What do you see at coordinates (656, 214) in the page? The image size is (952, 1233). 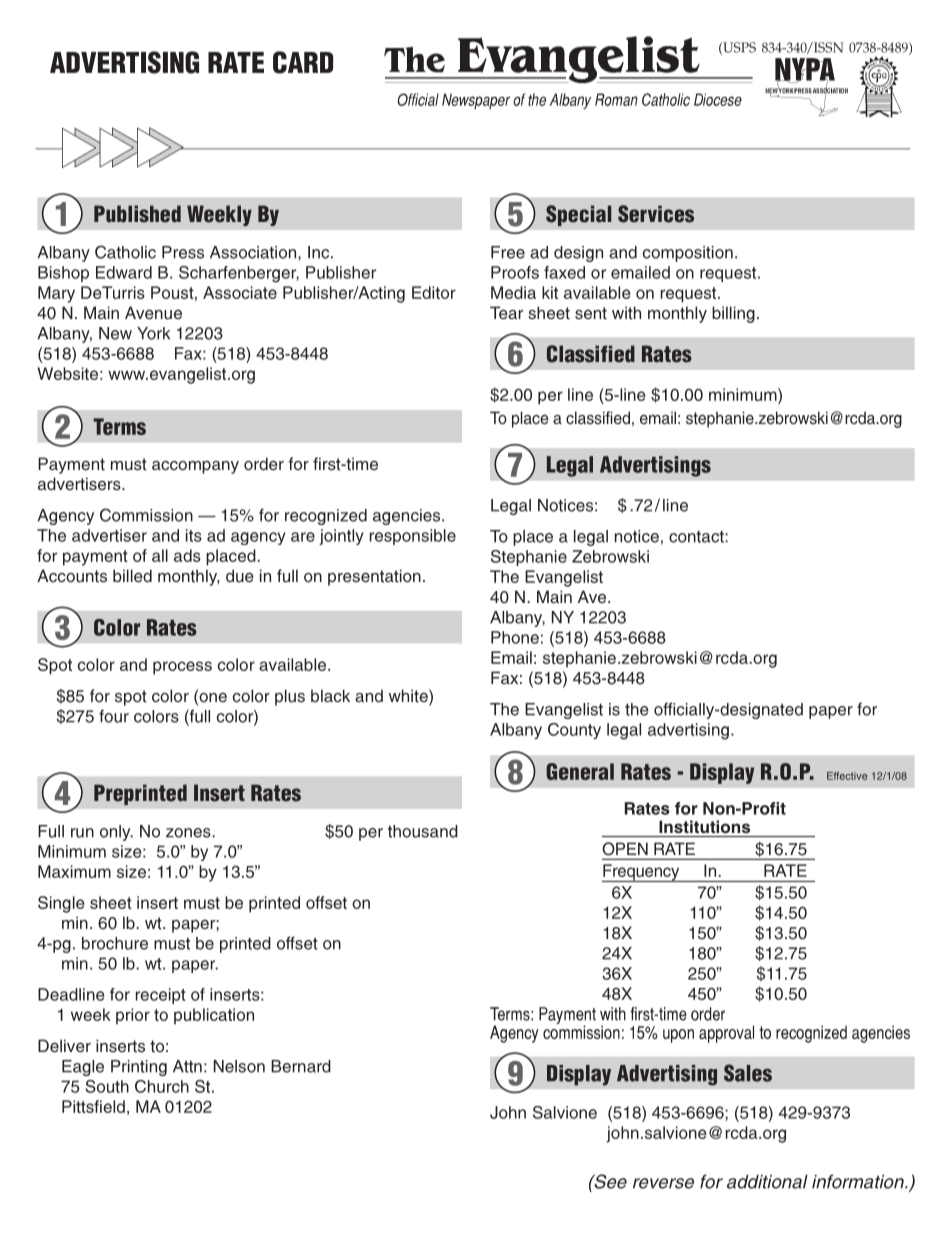 I see `Services` at bounding box center [656, 214].
